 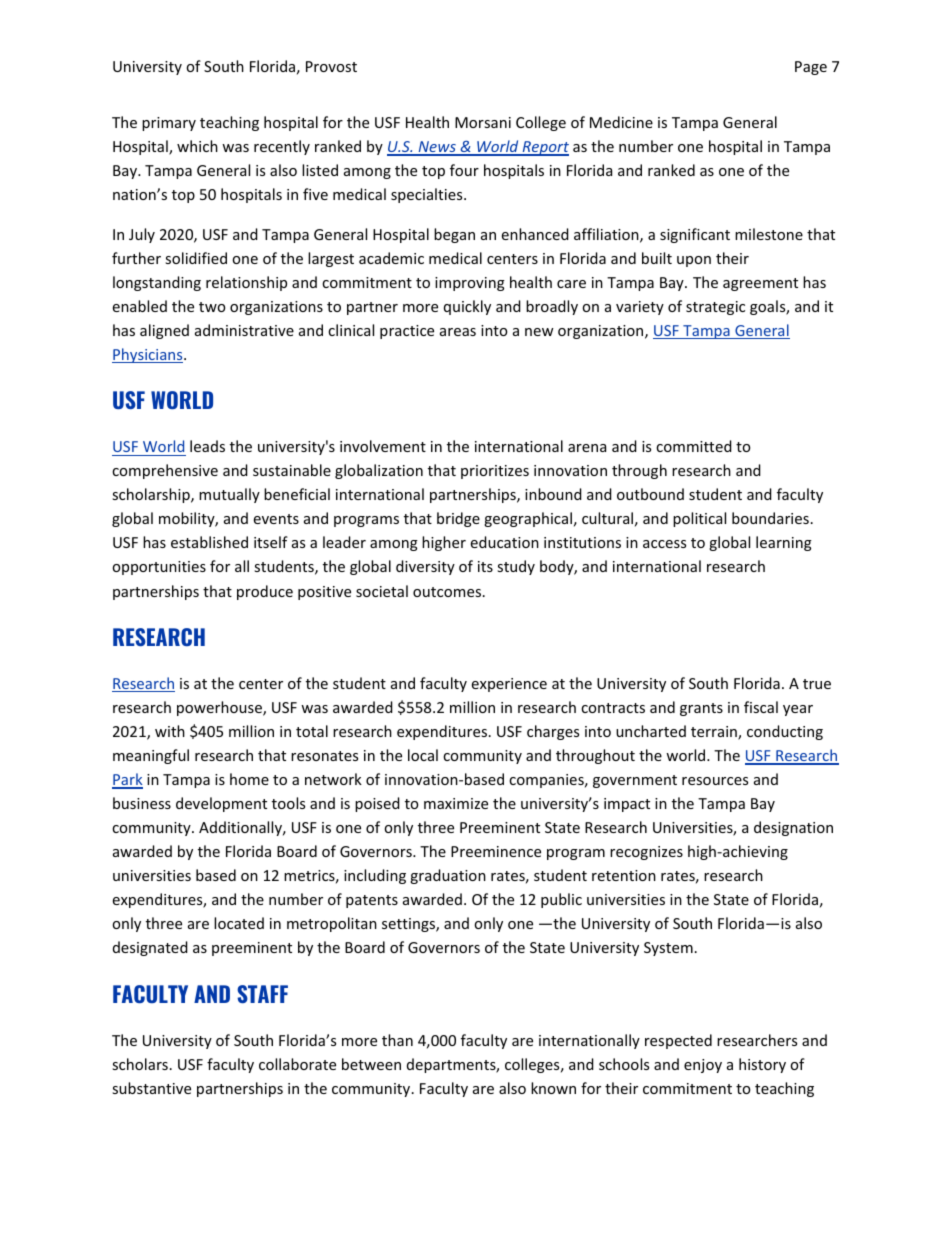 I want to click on substantive, so click(x=151, y=1088).
